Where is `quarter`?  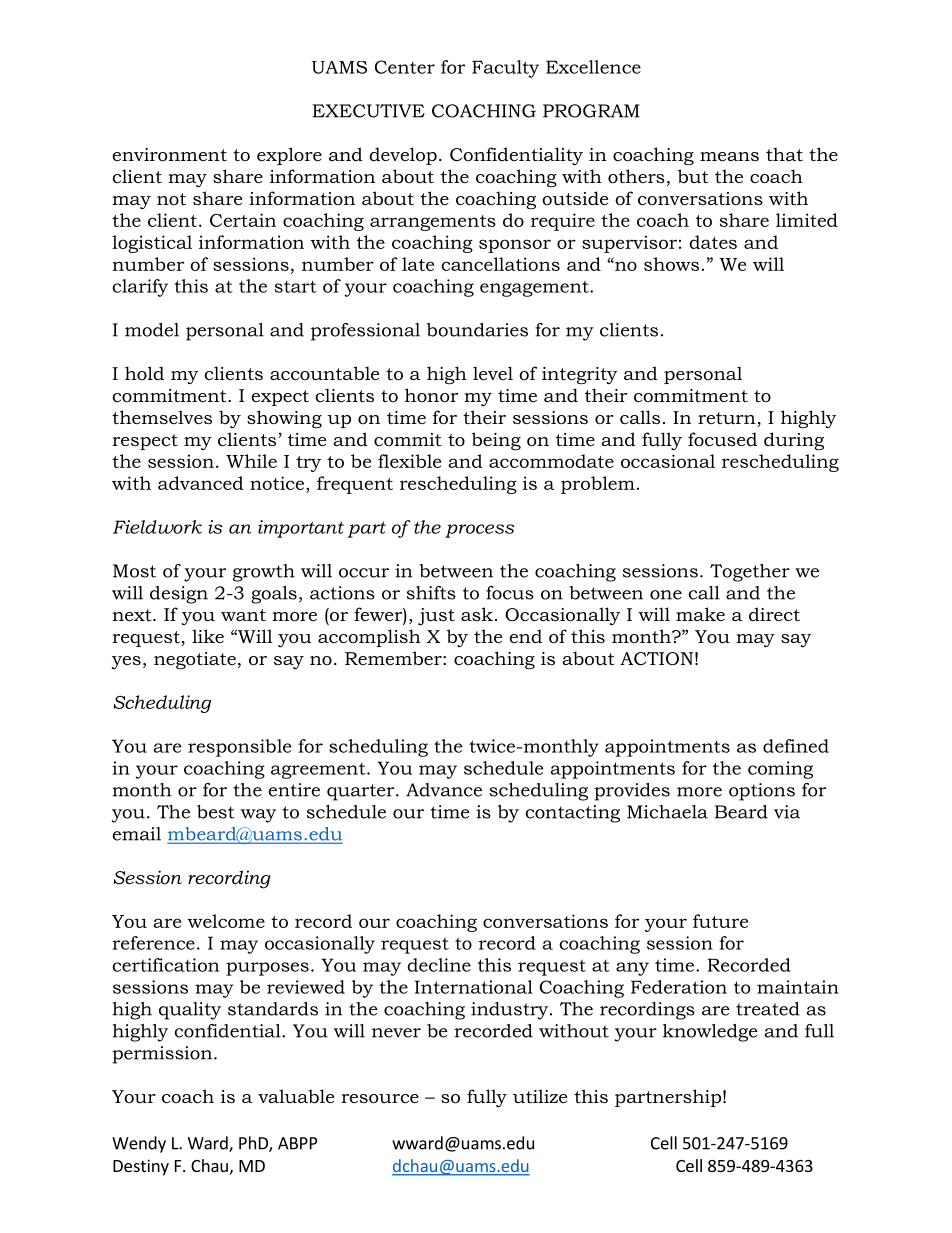 quarter is located at coordinates (362, 792).
